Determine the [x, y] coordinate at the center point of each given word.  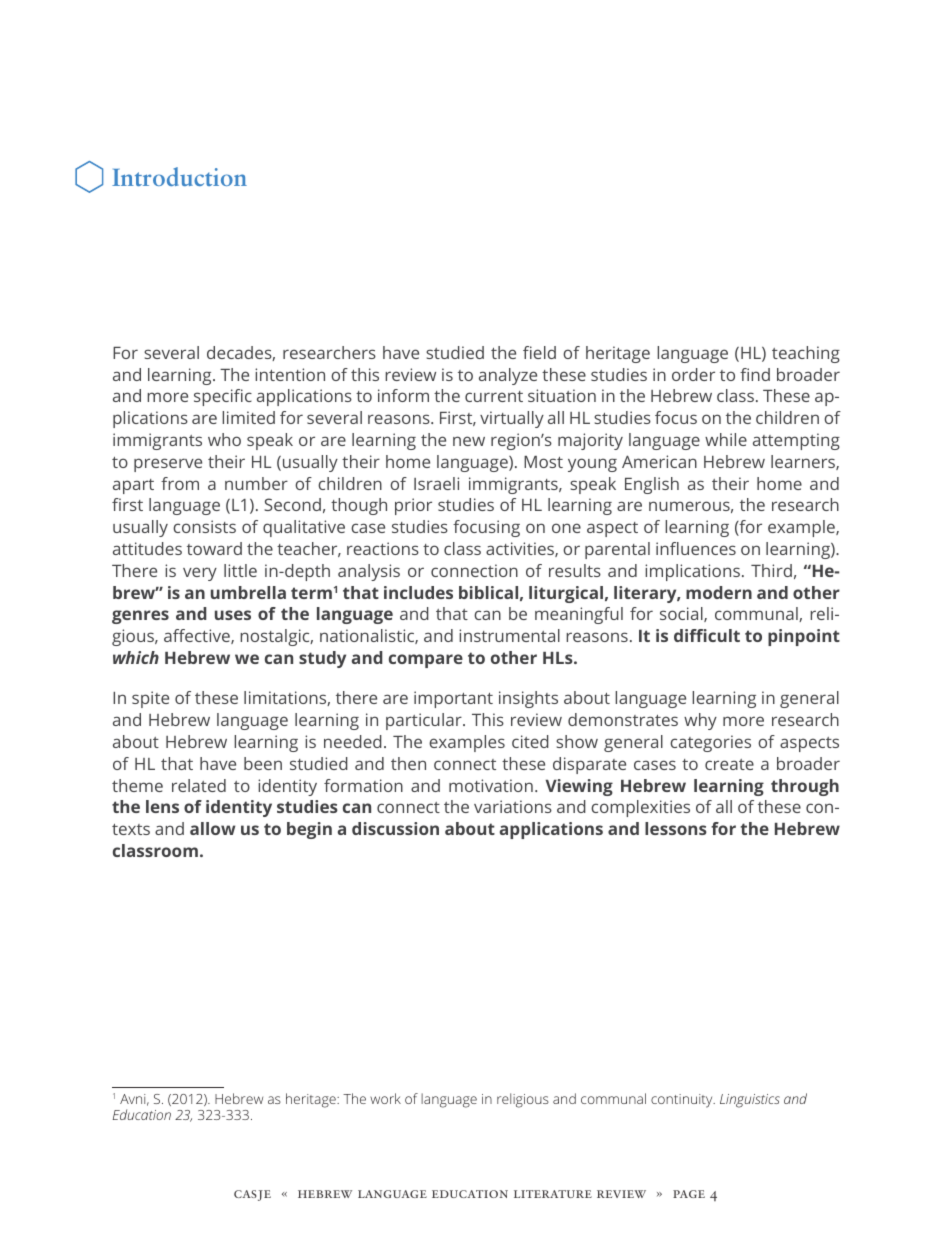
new [469, 441]
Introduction [179, 176]
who [224, 439]
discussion [395, 828]
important [453, 699]
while [726, 439]
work [385, 1098]
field [539, 352]
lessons [676, 828]
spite [150, 699]
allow [212, 828]
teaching [806, 354]
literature [553, 1194]
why [700, 721]
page [689, 1194]
